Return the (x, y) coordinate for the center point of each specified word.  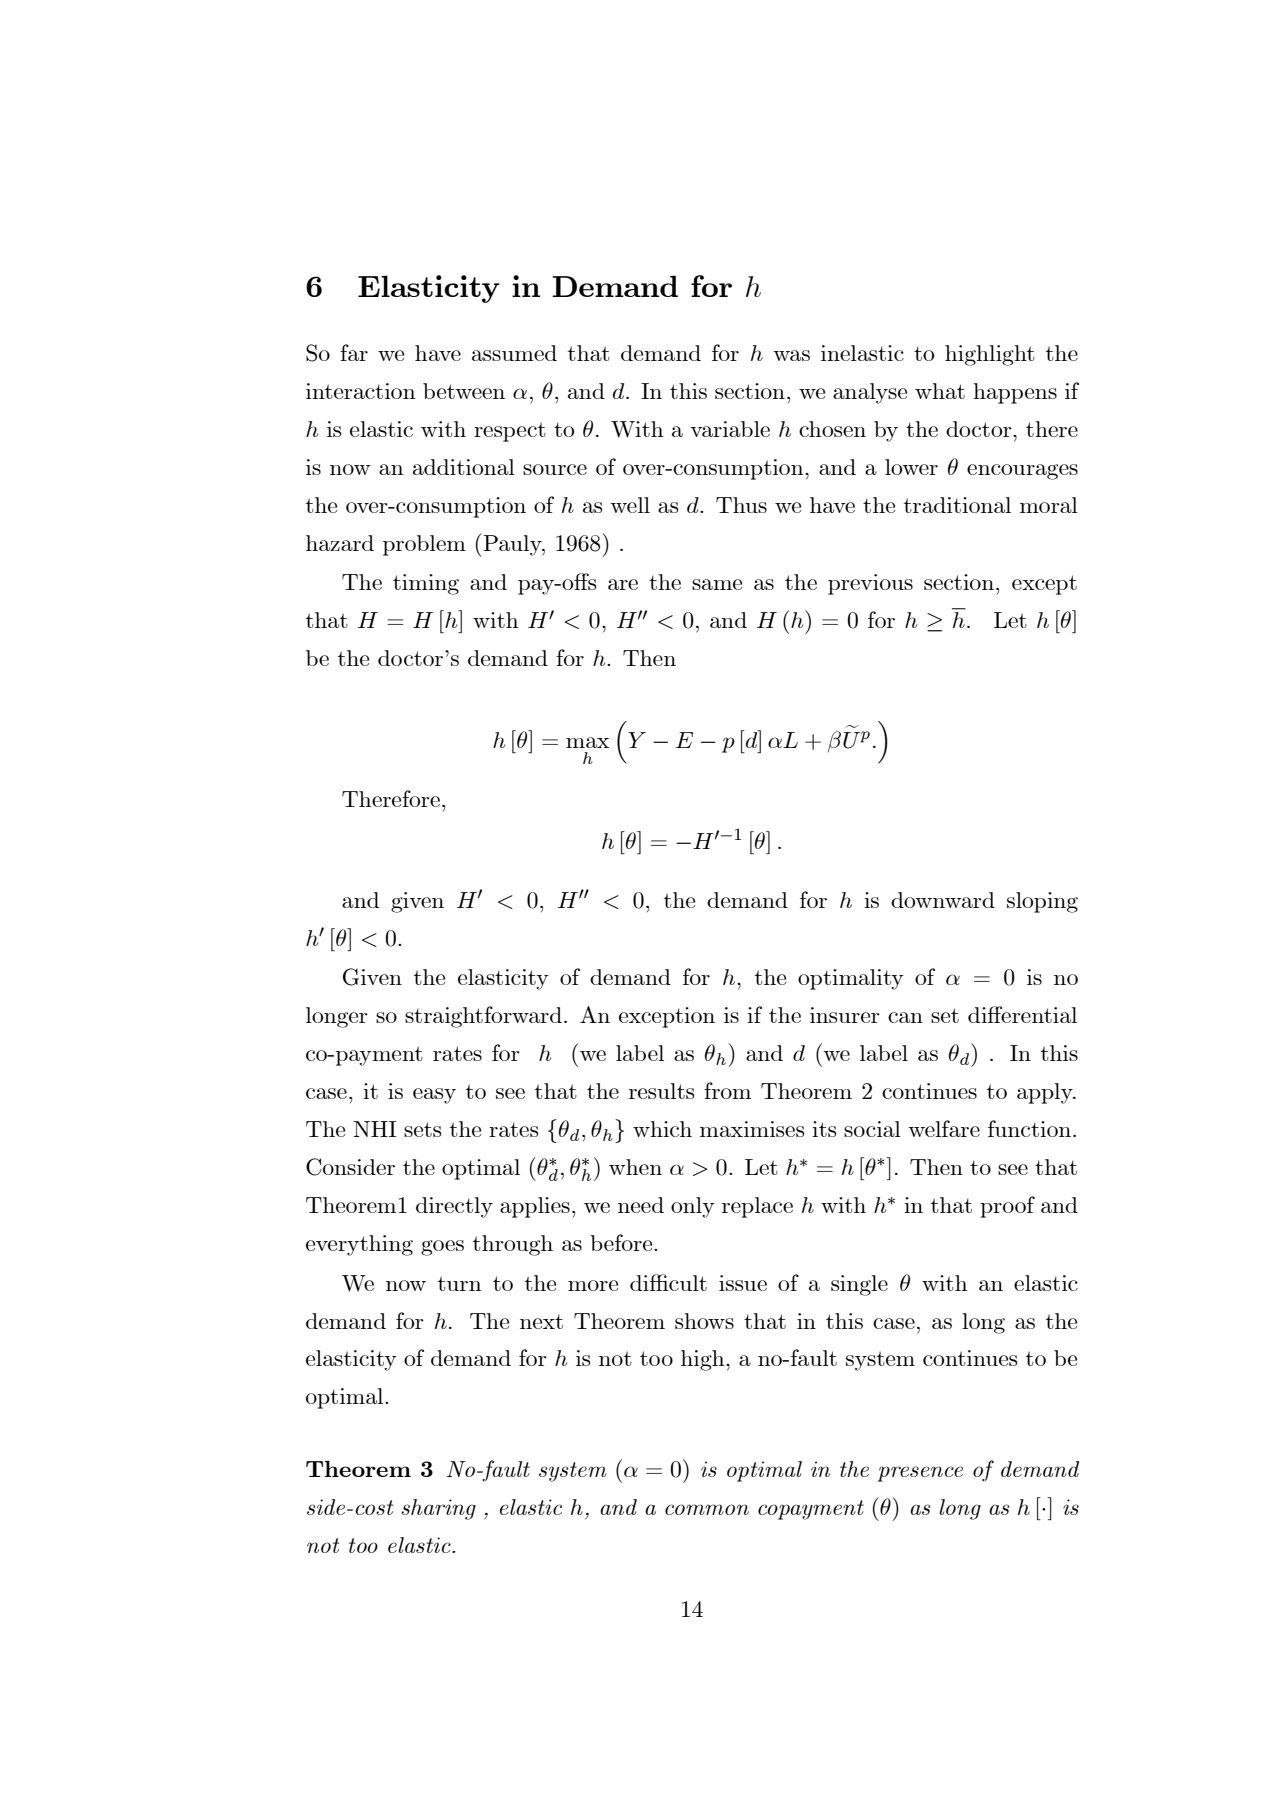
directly (454, 1207)
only (693, 1207)
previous (870, 584)
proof (1007, 1207)
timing (426, 584)
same (717, 584)
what (940, 391)
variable (730, 429)
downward (943, 900)
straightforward (483, 1017)
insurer (845, 1015)
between (464, 391)
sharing (438, 1509)
